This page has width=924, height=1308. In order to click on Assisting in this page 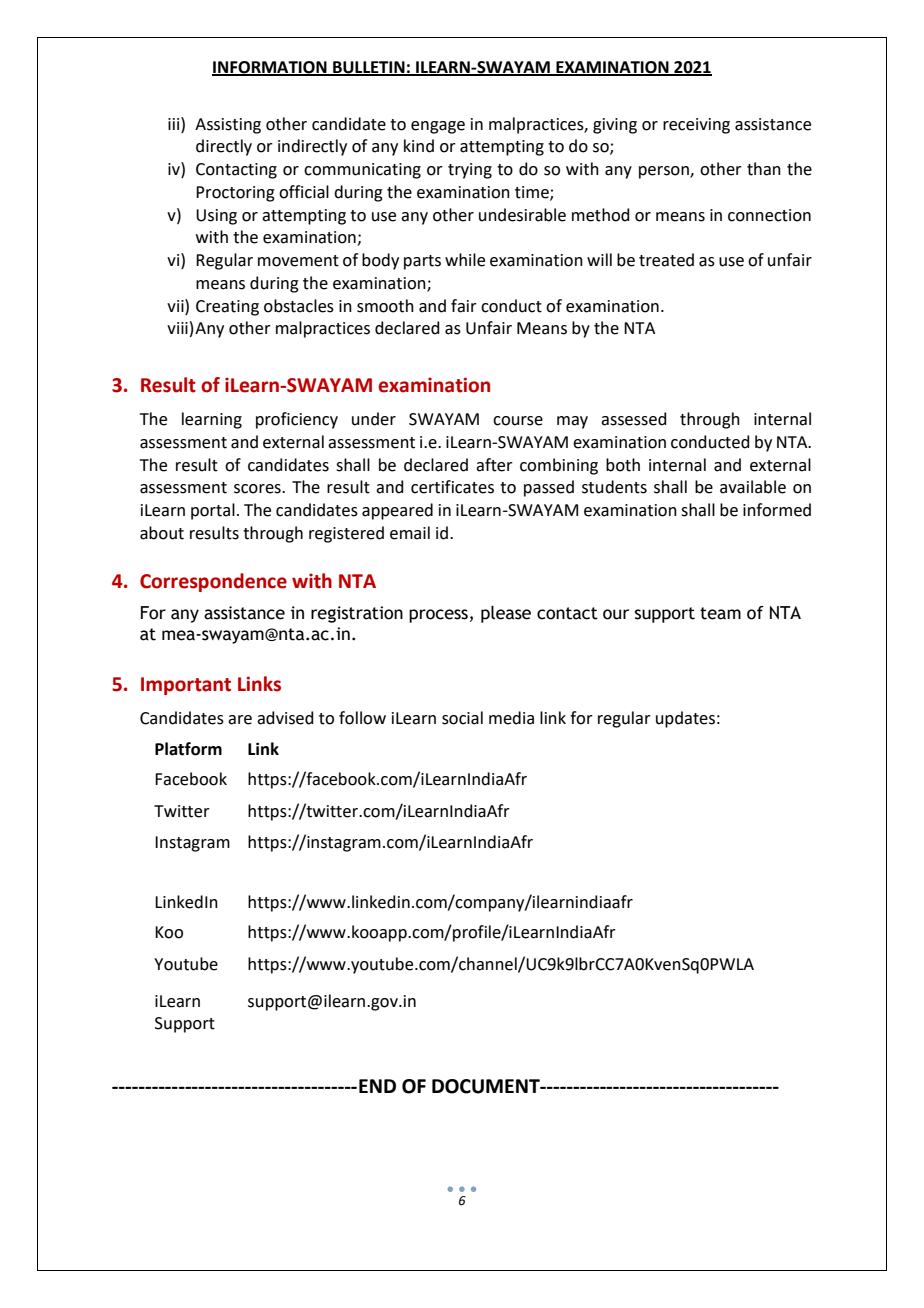, I will do `click(228, 126)`.
